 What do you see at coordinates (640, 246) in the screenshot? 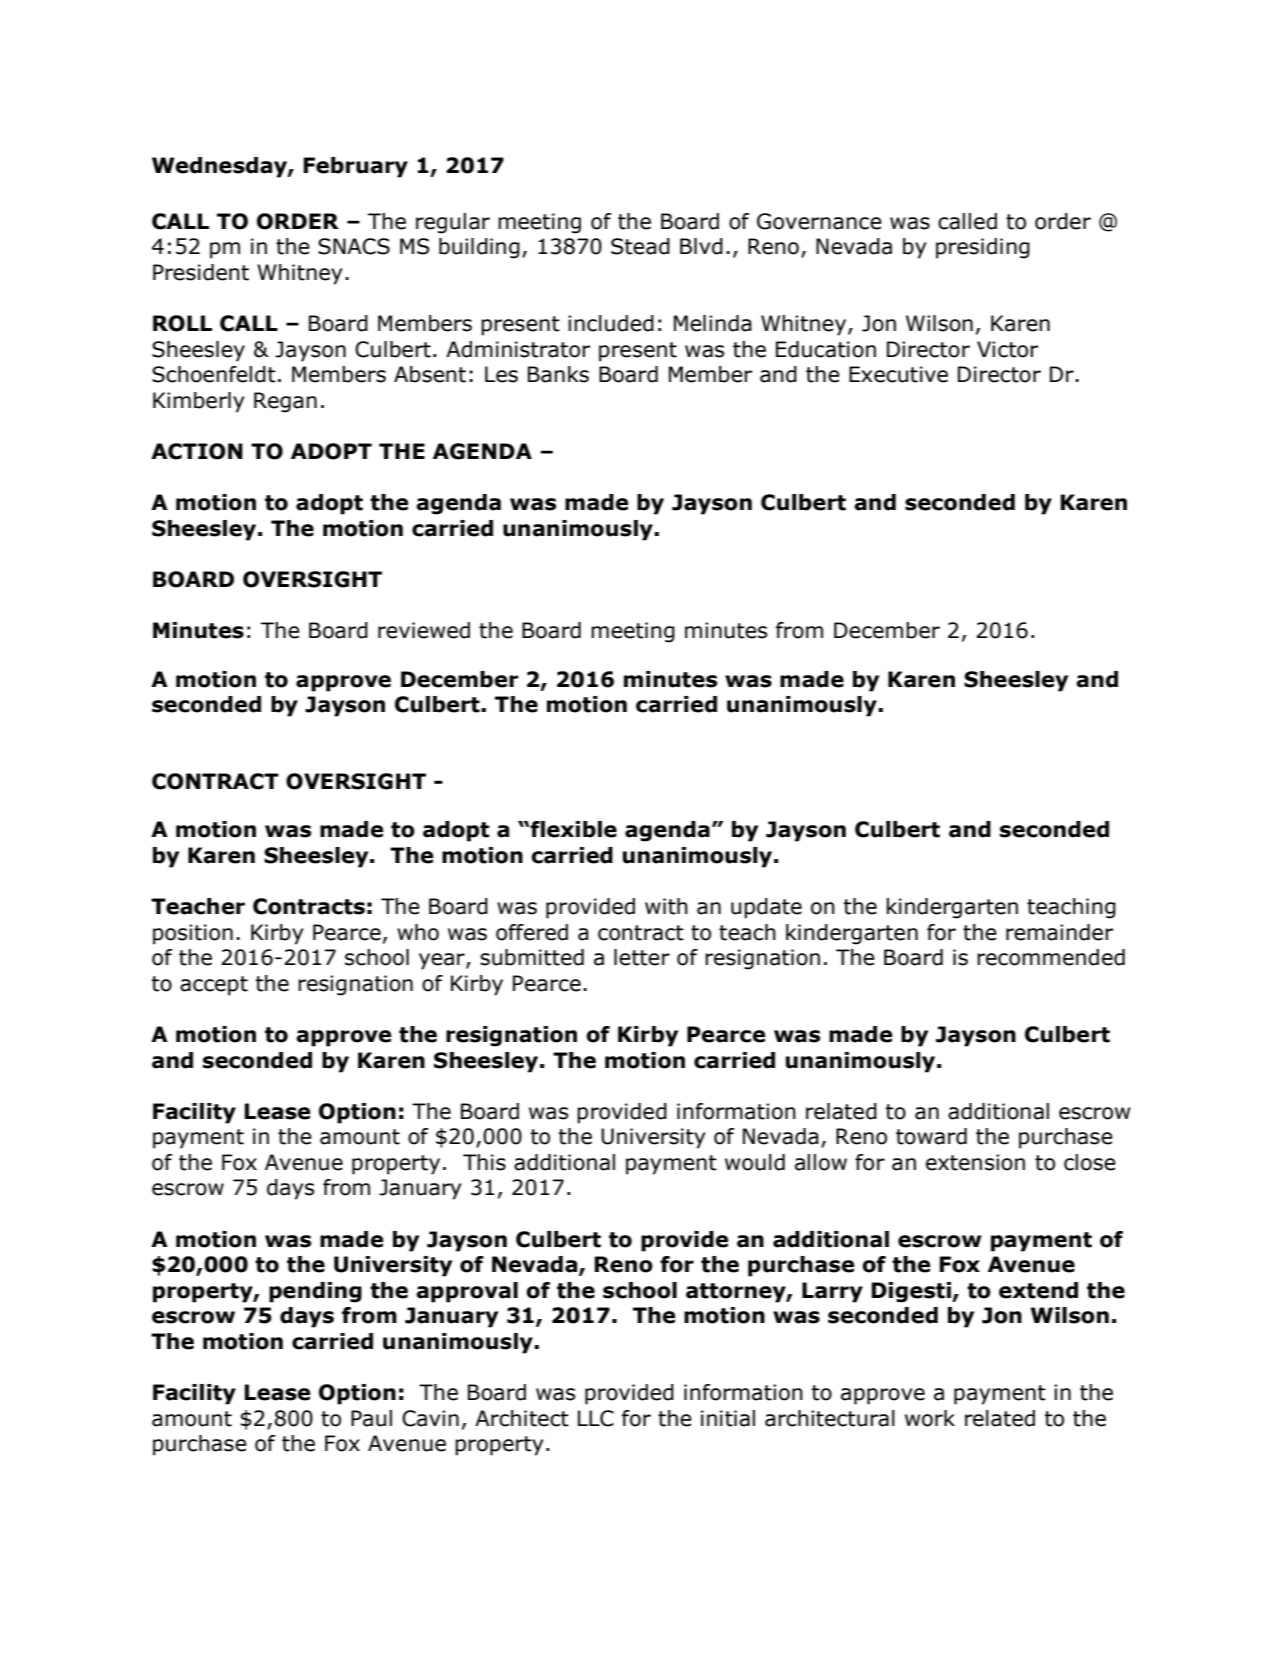
I see `Stead` at bounding box center [640, 246].
